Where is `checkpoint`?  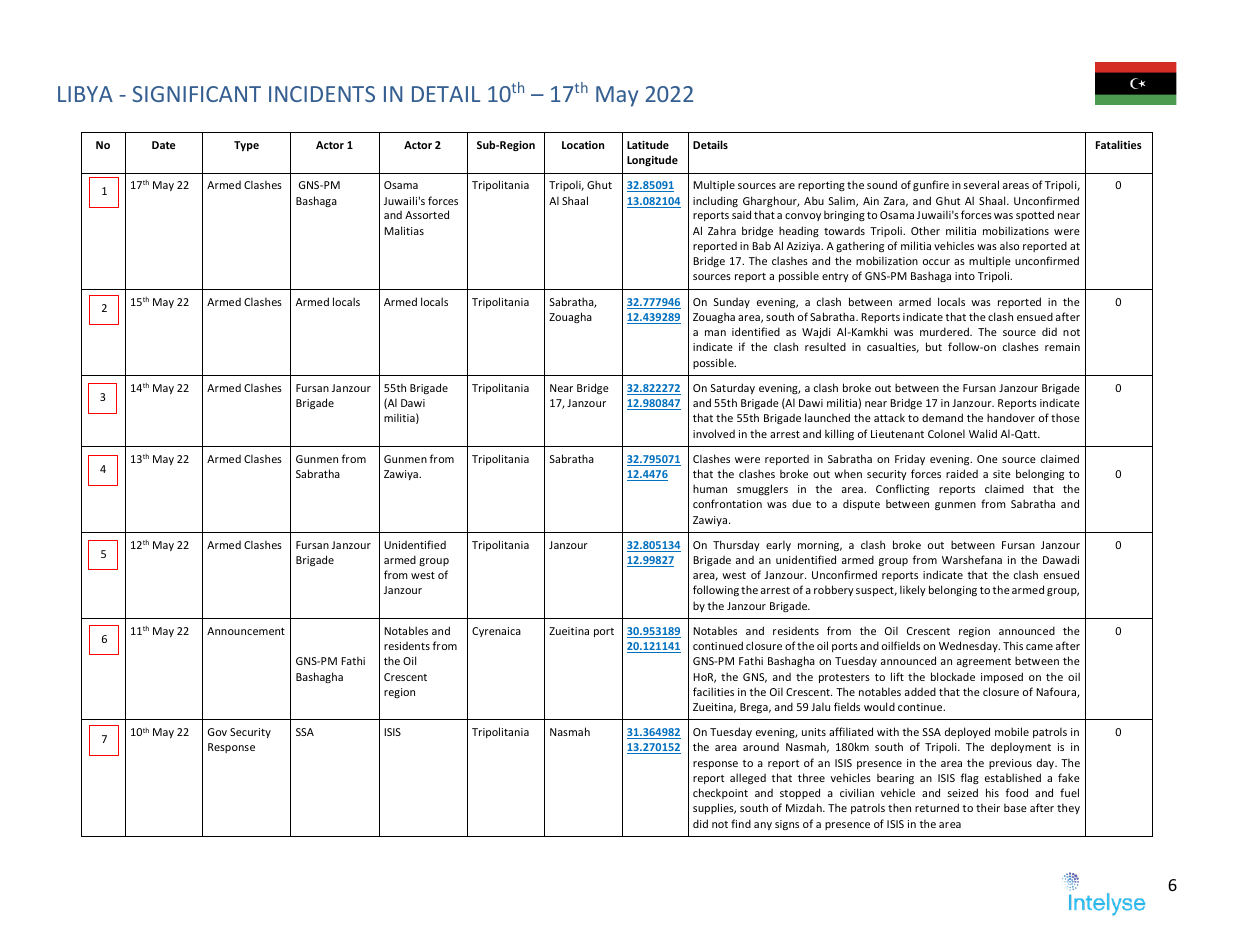
checkpoint is located at coordinates (720, 793).
